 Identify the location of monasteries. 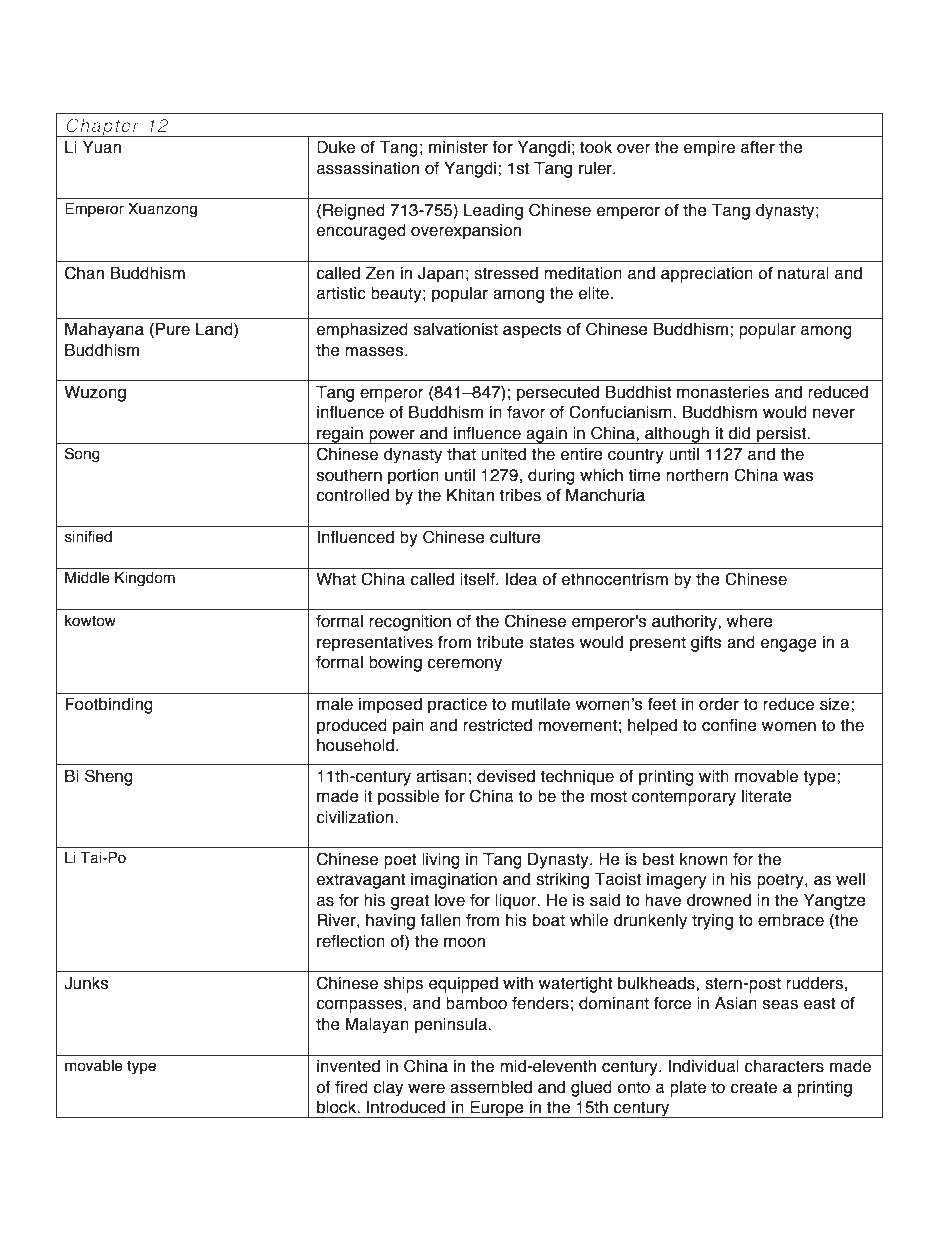
(723, 392).
